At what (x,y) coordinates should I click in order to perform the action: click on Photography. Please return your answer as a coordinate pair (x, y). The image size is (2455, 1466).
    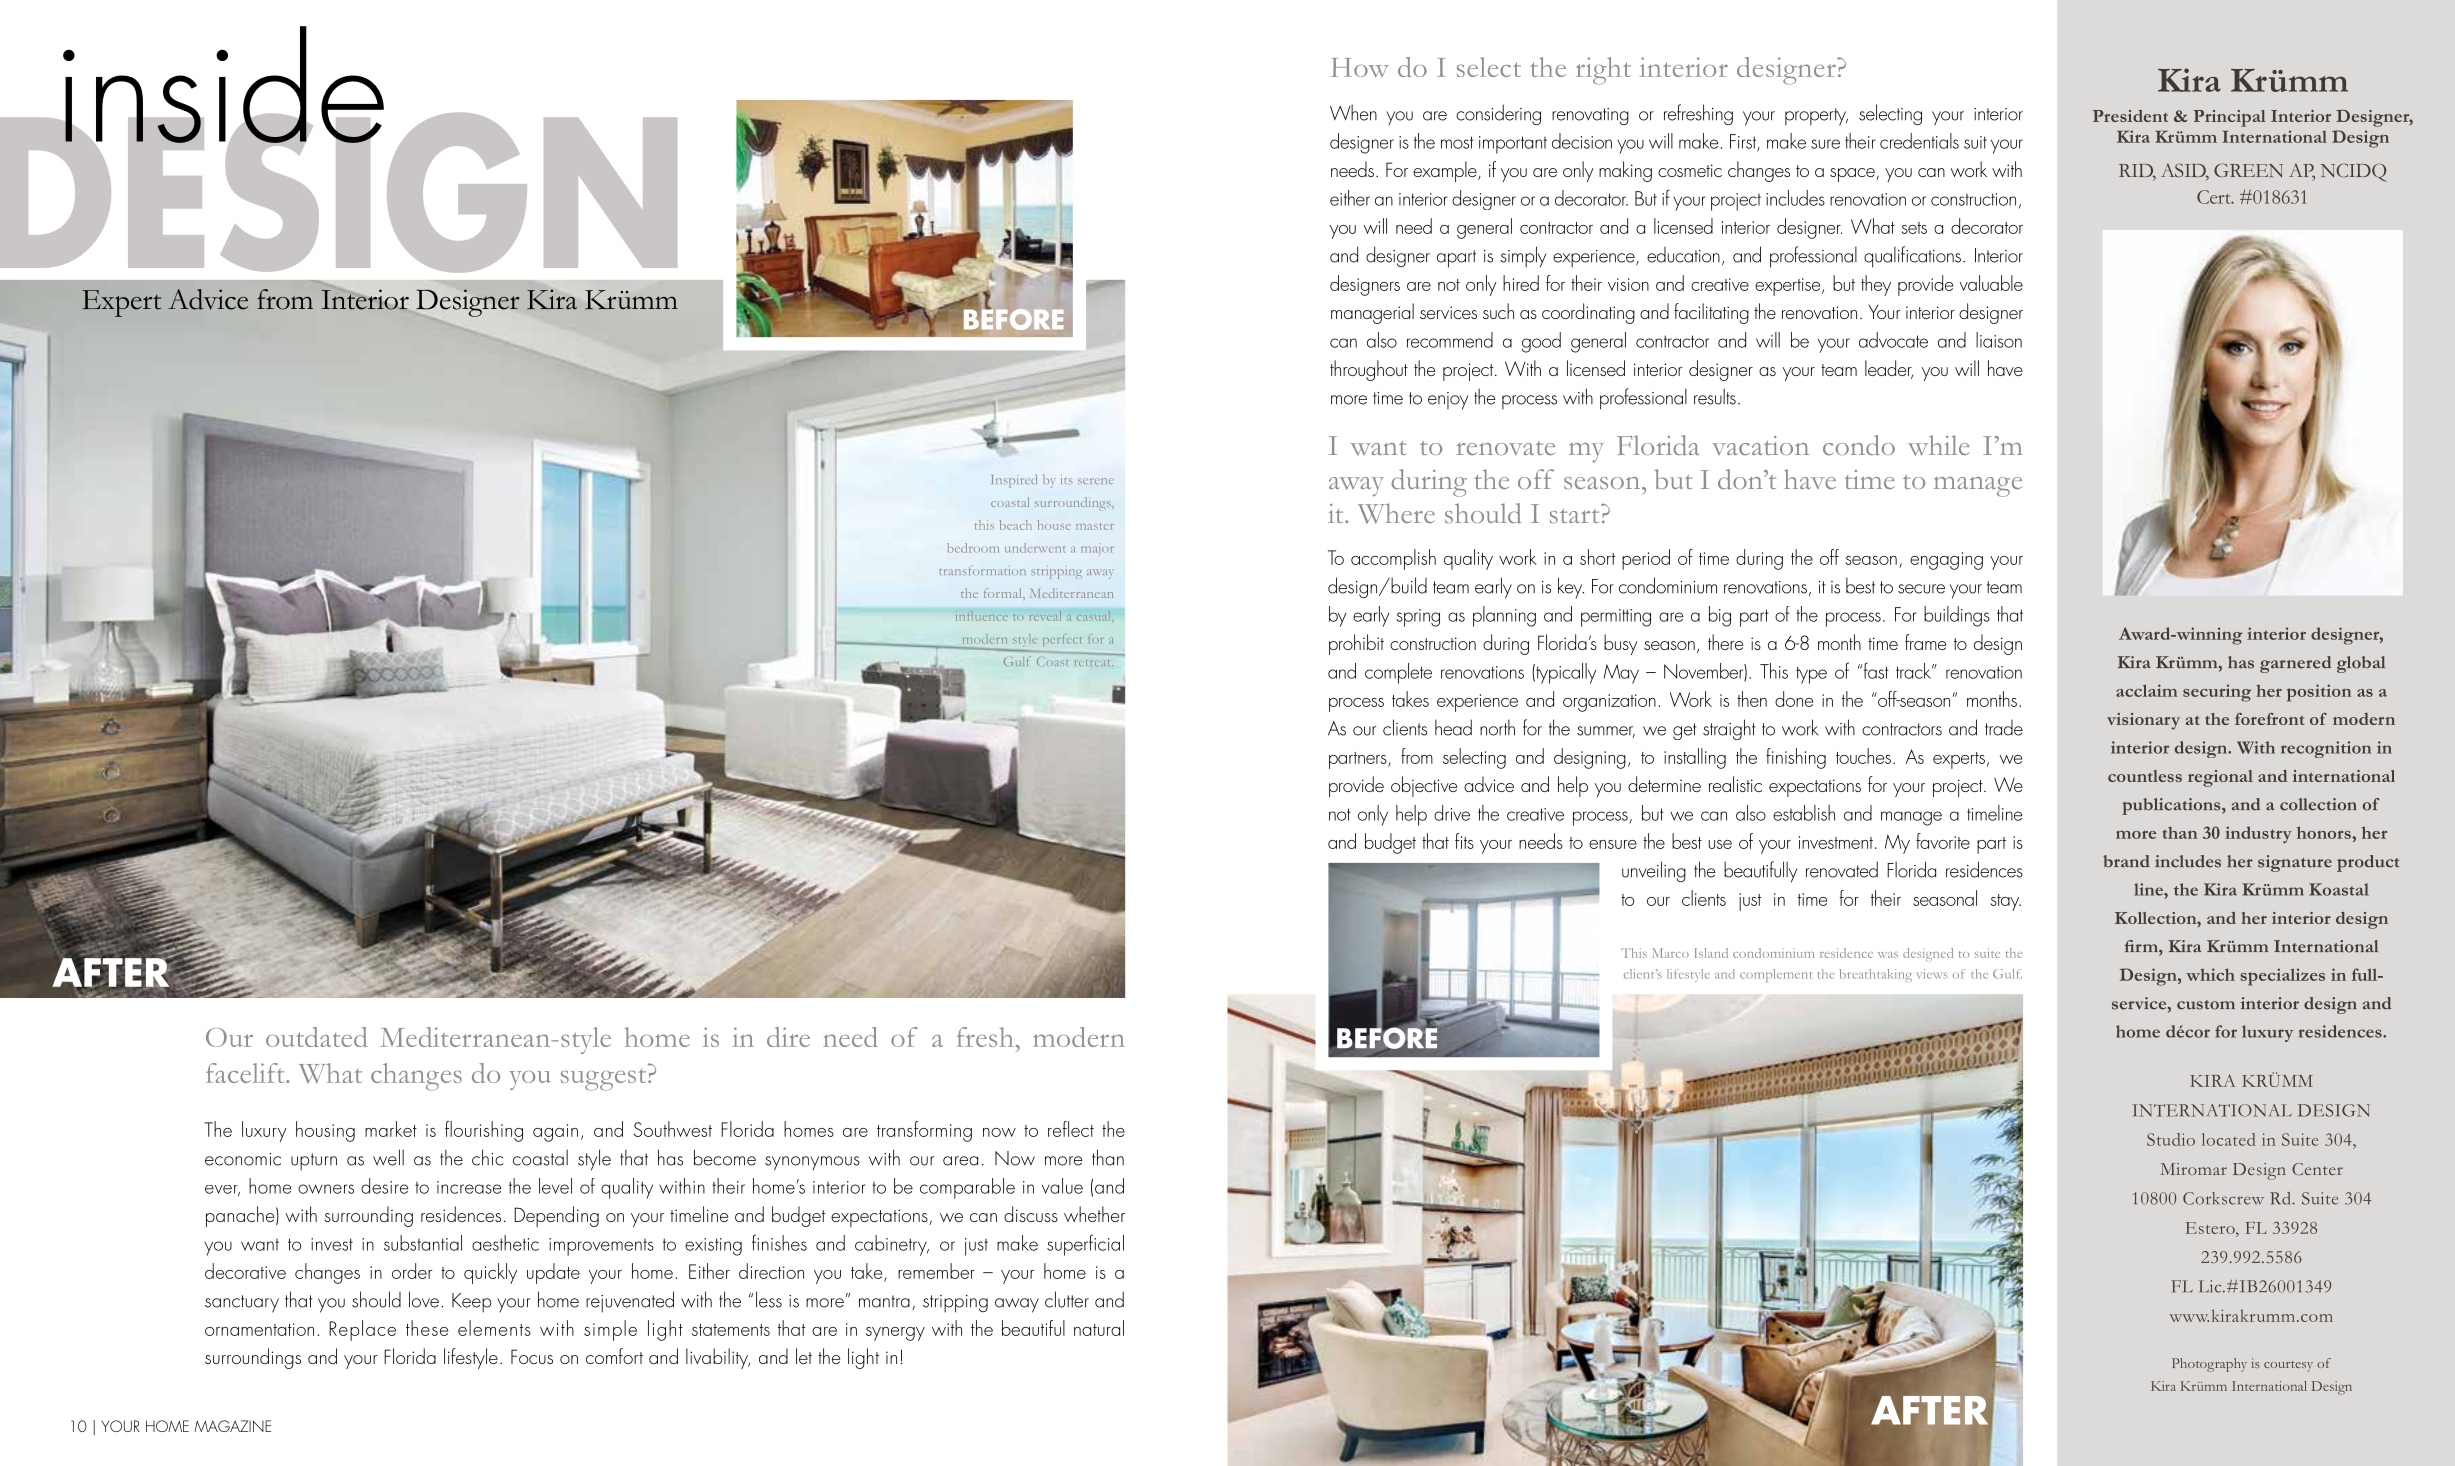
    Looking at the image, I should click on (2209, 1365).
